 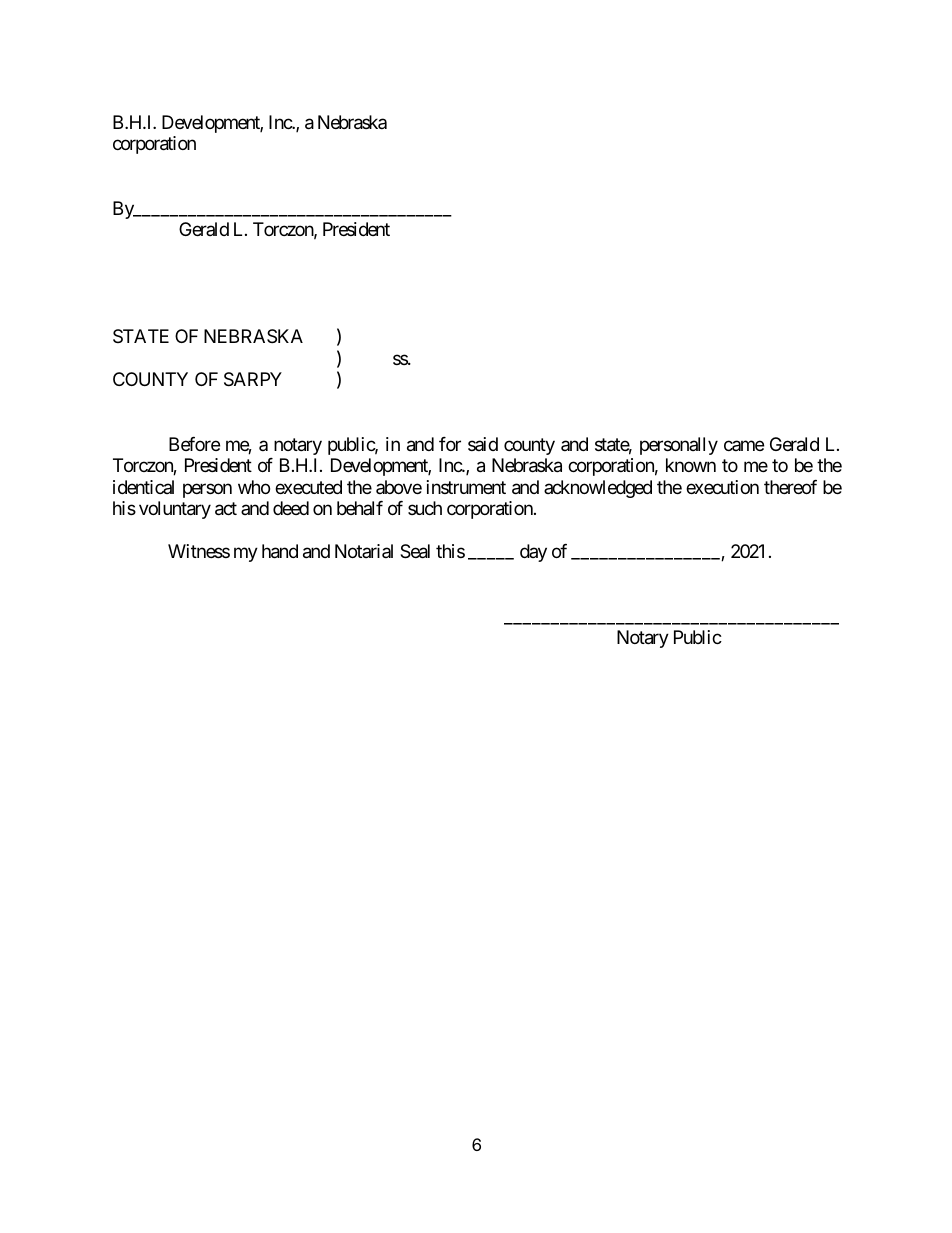 What do you see at coordinates (691, 465) in the screenshot?
I see `known` at bounding box center [691, 465].
